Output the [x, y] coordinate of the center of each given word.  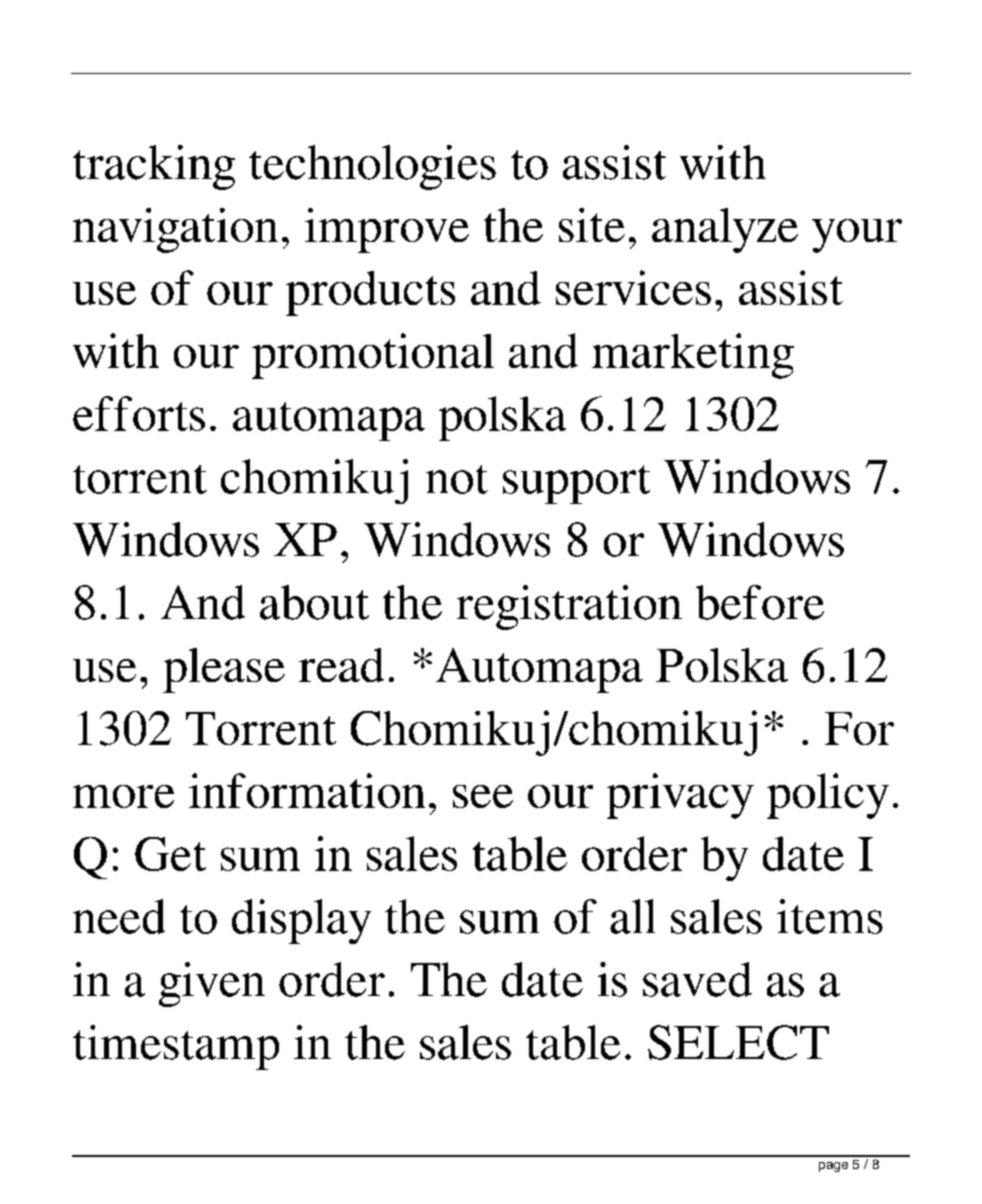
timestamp [176, 1047]
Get [170, 854]
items [830, 916]
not [457, 479]
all [632, 916]
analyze [725, 230]
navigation [175, 230]
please [224, 670]
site [592, 225]
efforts [139, 413]
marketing [693, 356]
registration [569, 607]
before [760, 602]
